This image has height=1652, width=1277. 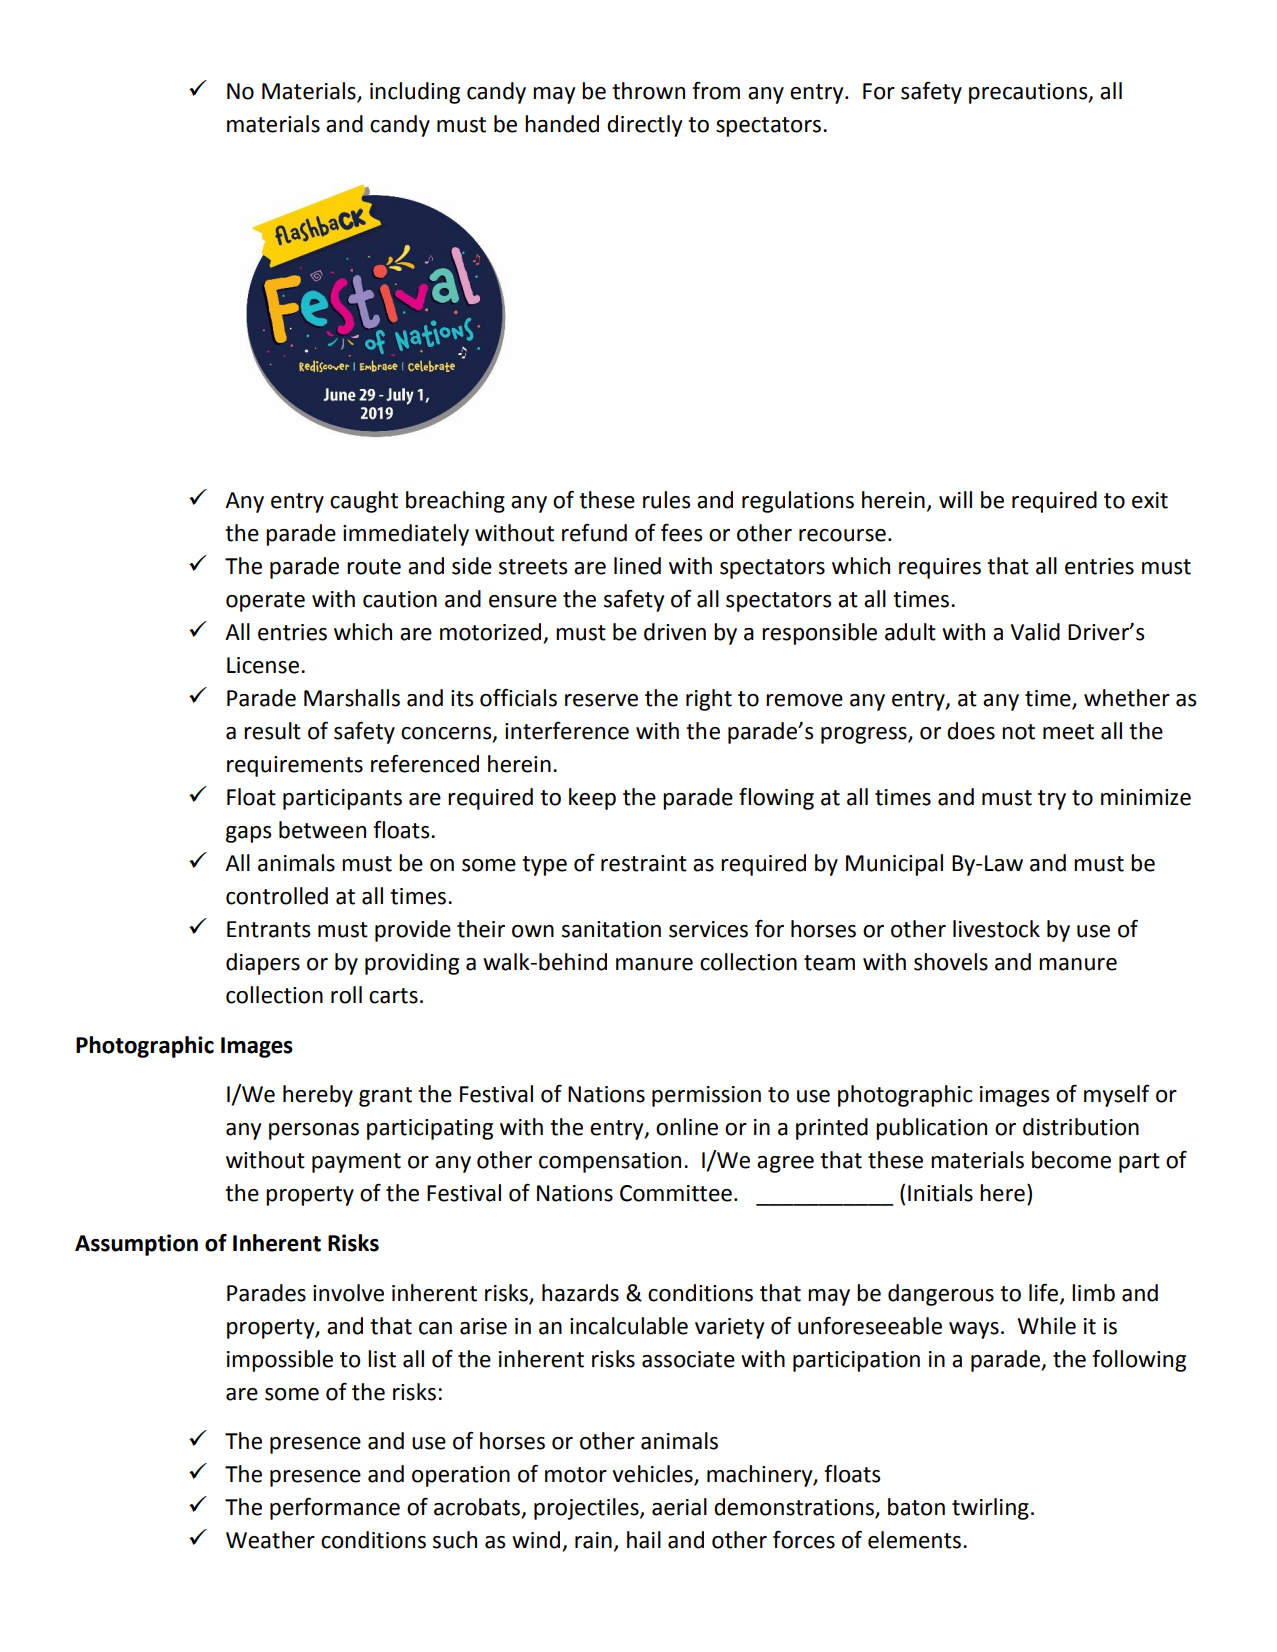 What do you see at coordinates (1117, 1095) in the image?
I see `myself` at bounding box center [1117, 1095].
